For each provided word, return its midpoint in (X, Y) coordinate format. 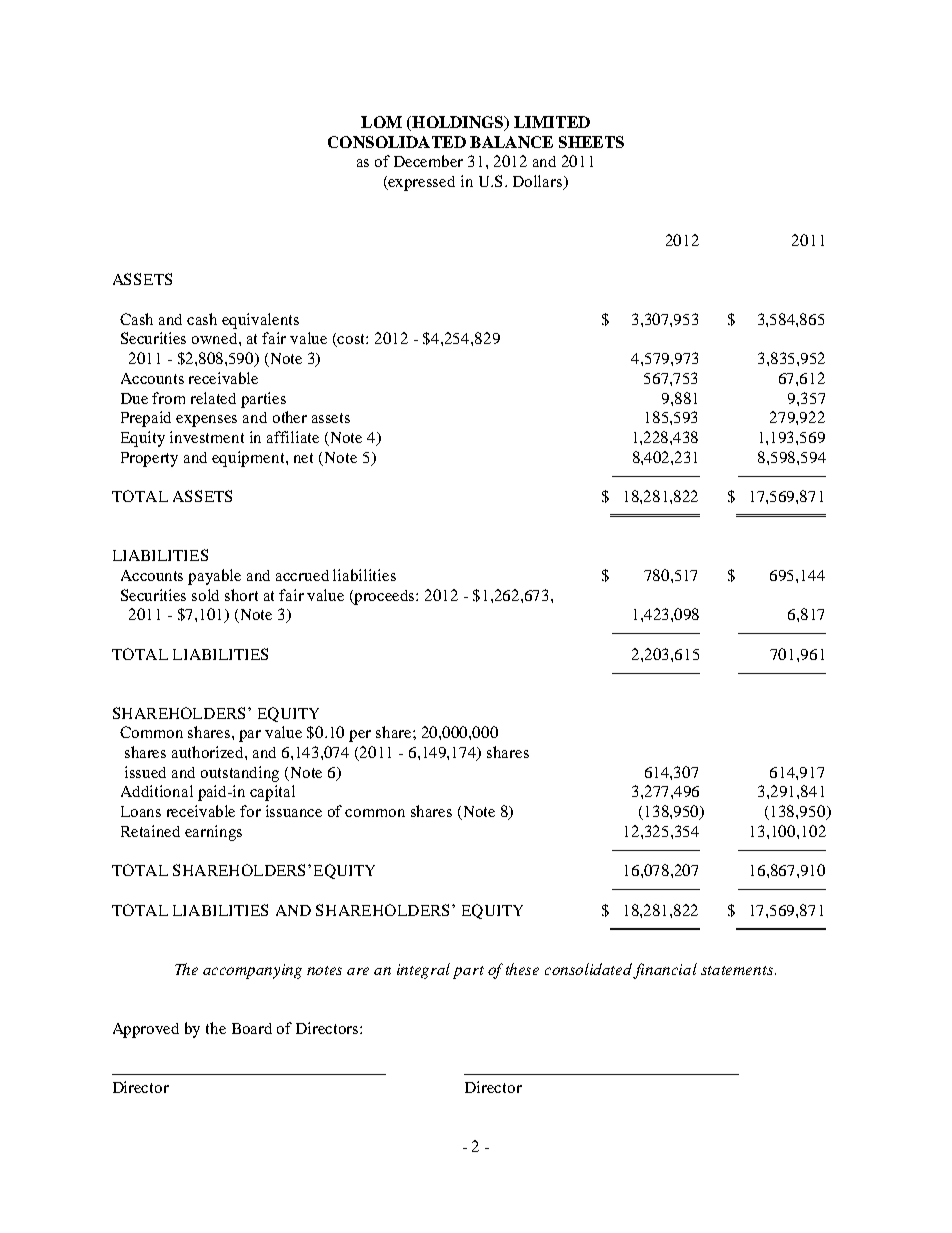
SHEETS (591, 142)
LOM (381, 122)
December (428, 161)
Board (252, 1028)
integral (423, 971)
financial (665, 971)
